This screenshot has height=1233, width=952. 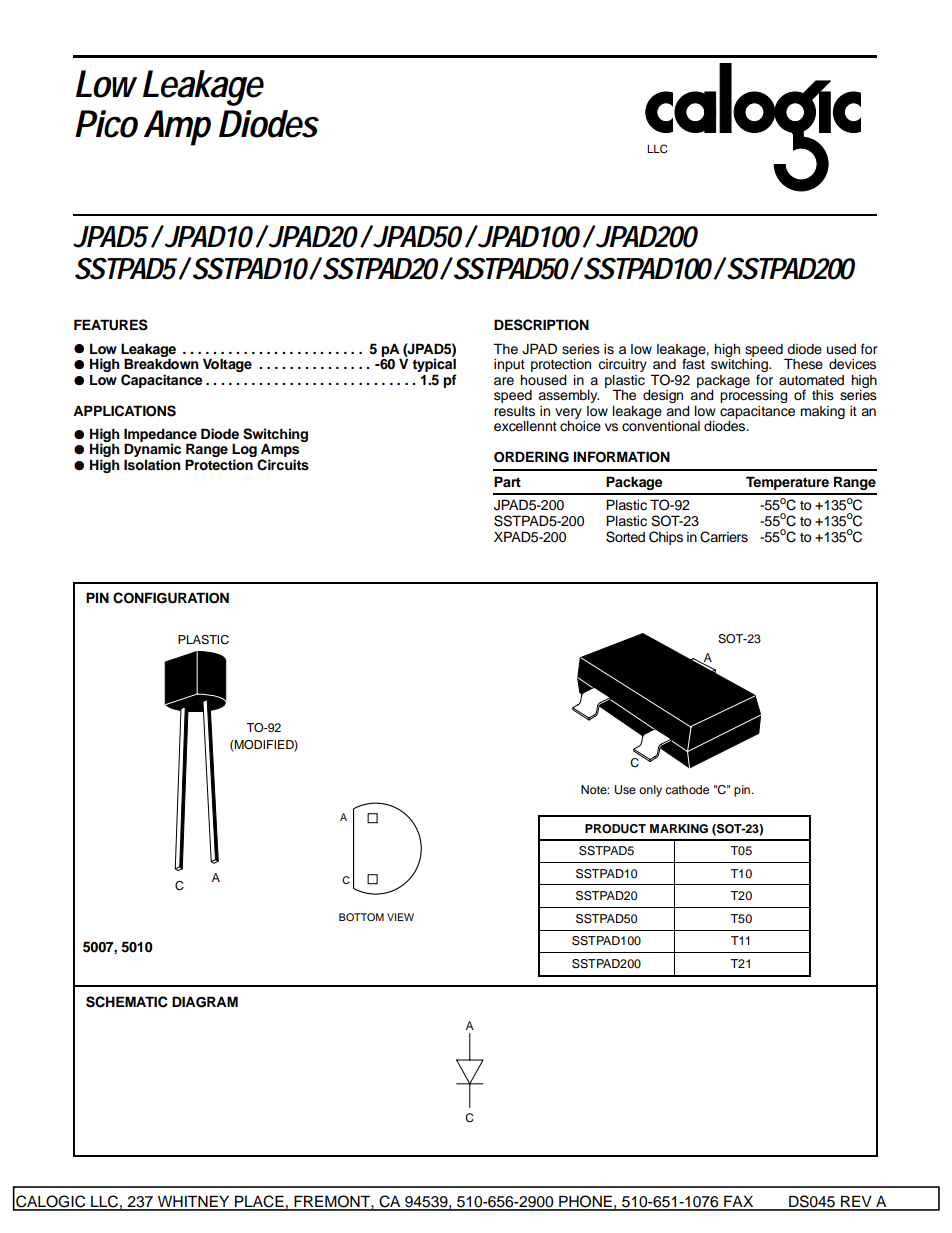 What do you see at coordinates (724, 537) in the screenshot?
I see `Carriers` at bounding box center [724, 537].
